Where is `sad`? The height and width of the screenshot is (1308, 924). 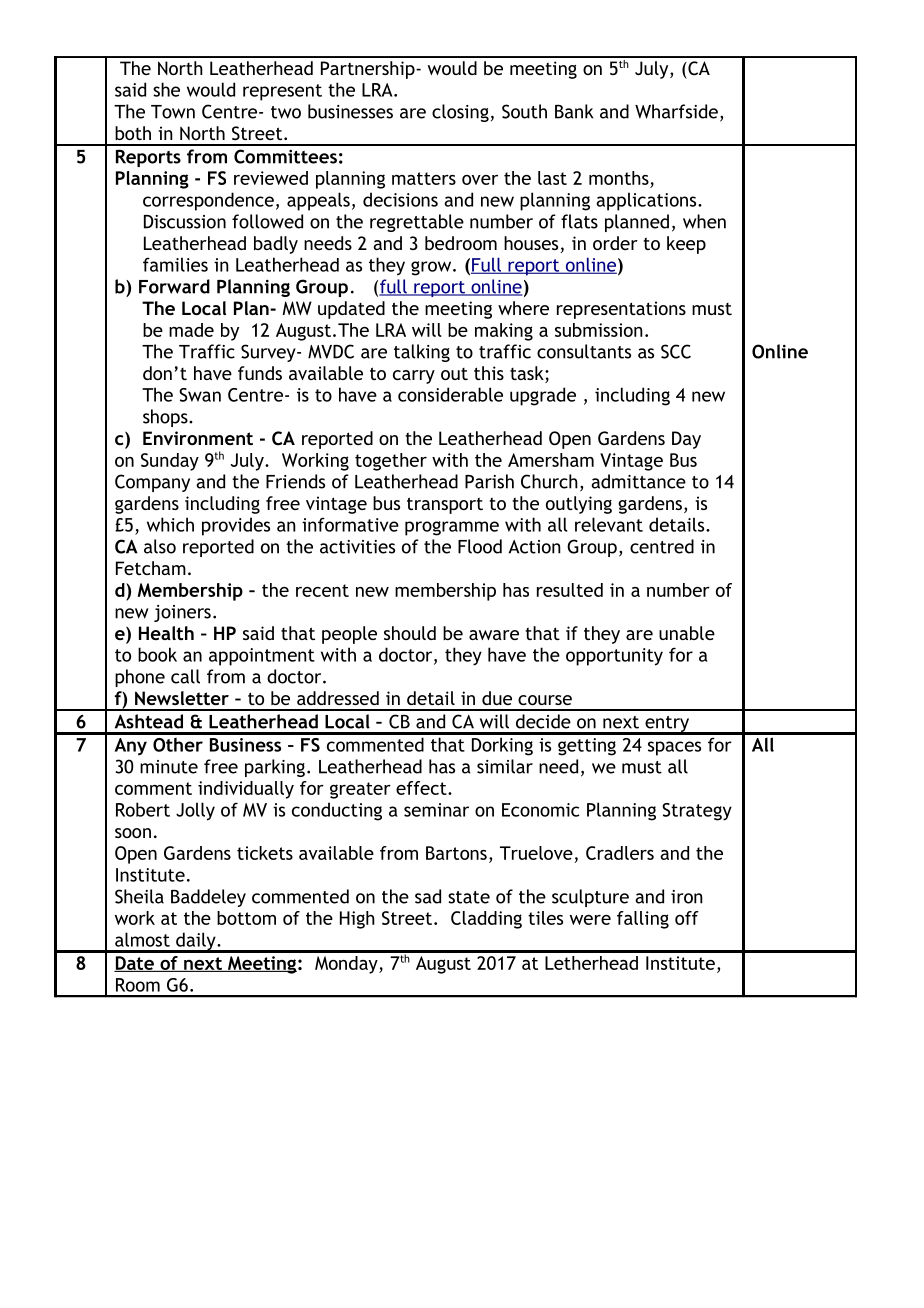
sad is located at coordinates (428, 896).
